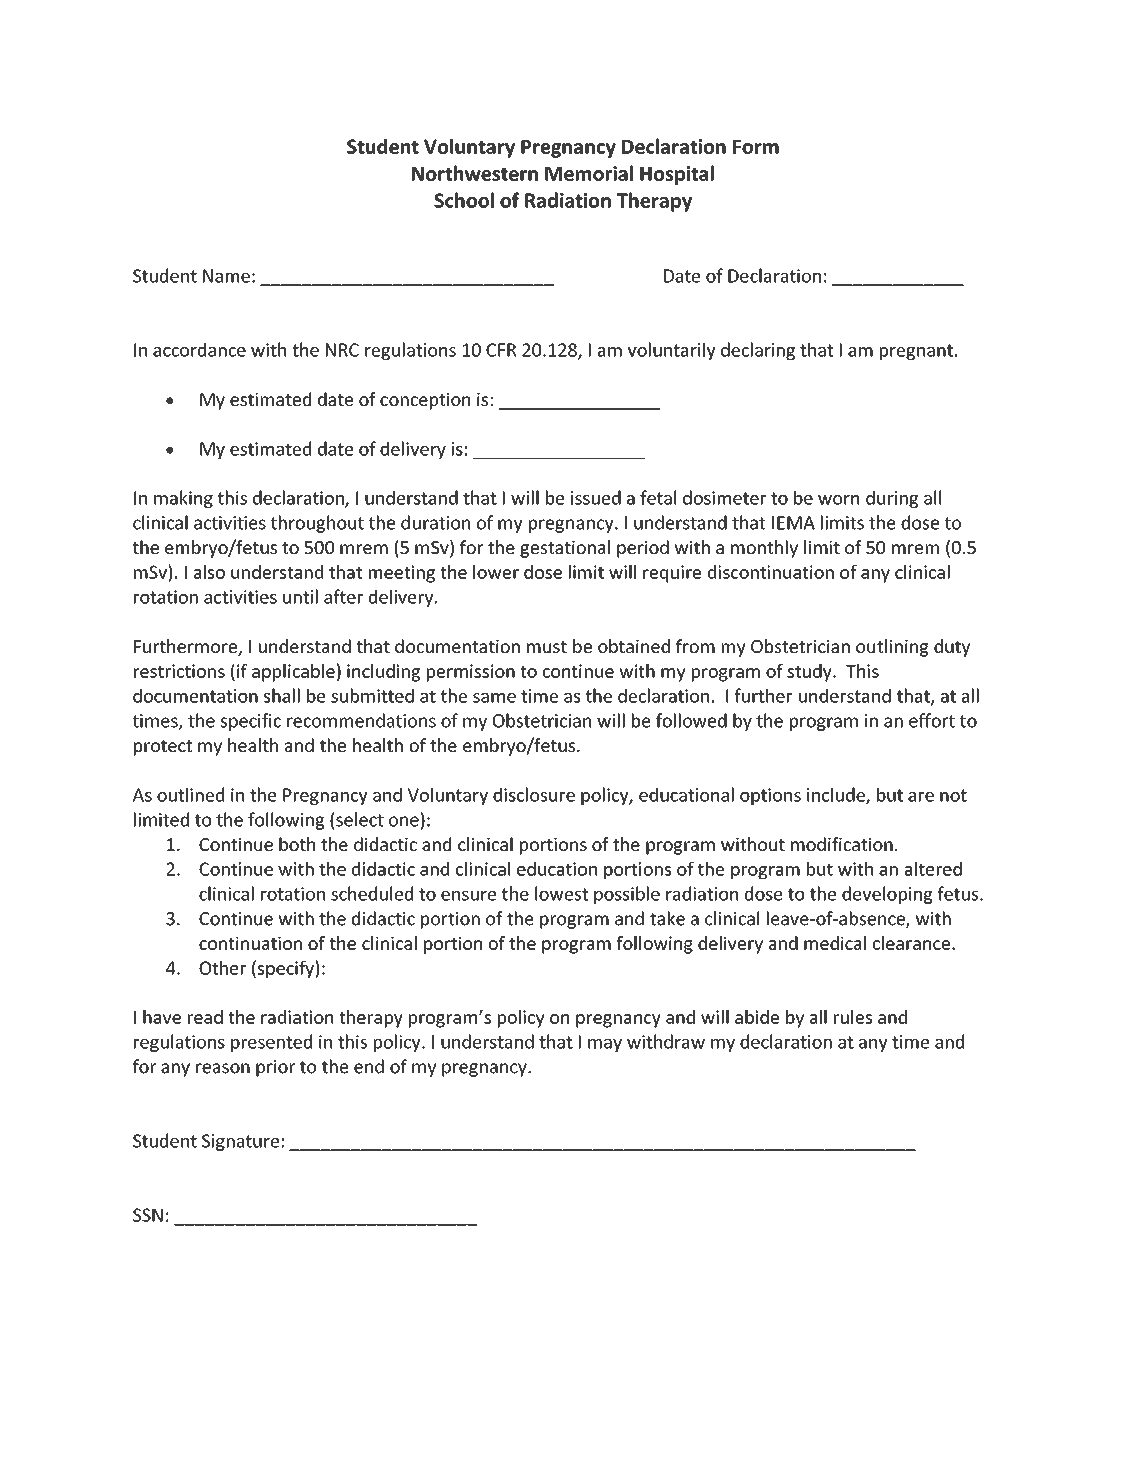  Describe the element at coordinates (226, 276) in the screenshot. I see `Name` at that location.
